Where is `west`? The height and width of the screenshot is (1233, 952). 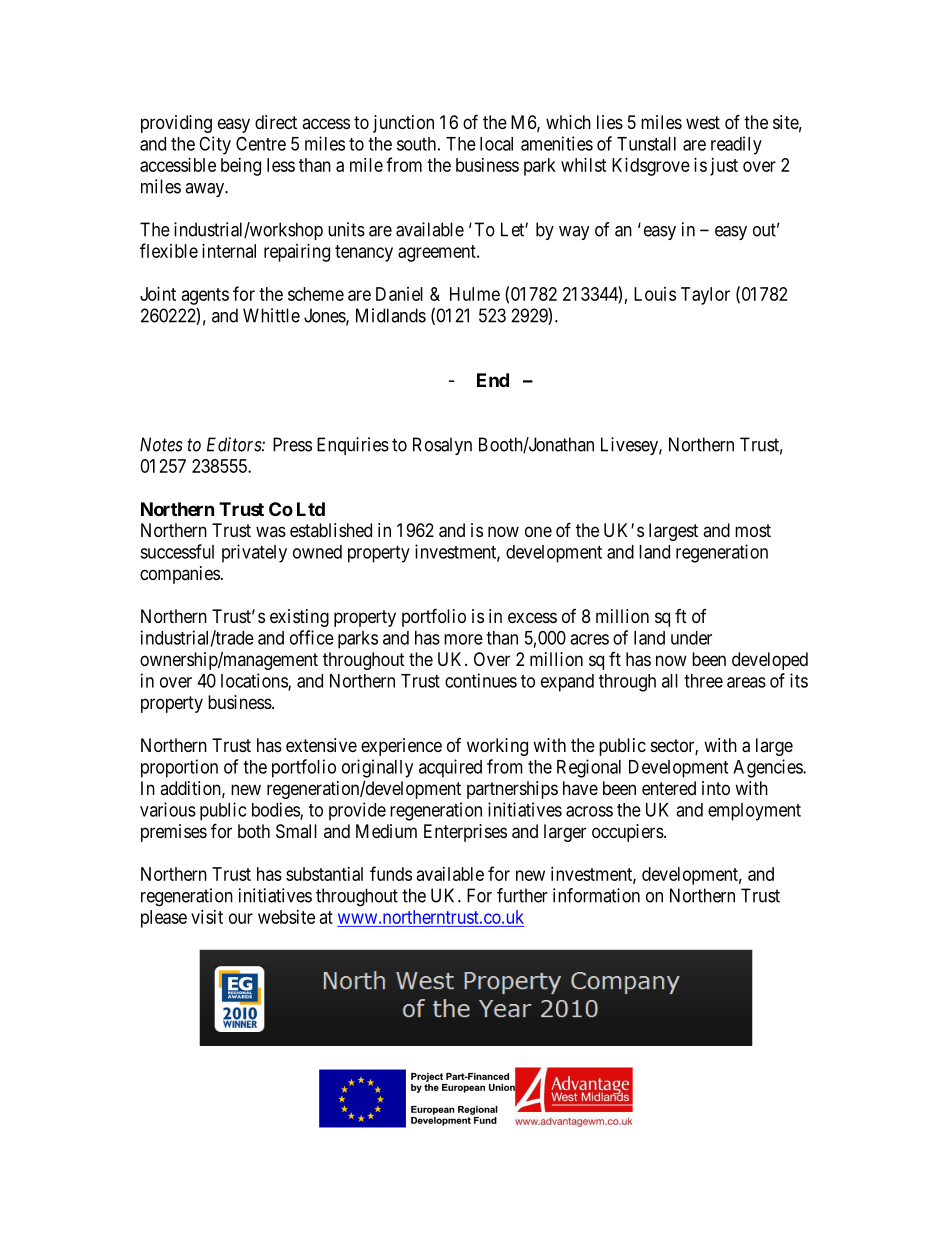
west is located at coordinates (703, 122).
